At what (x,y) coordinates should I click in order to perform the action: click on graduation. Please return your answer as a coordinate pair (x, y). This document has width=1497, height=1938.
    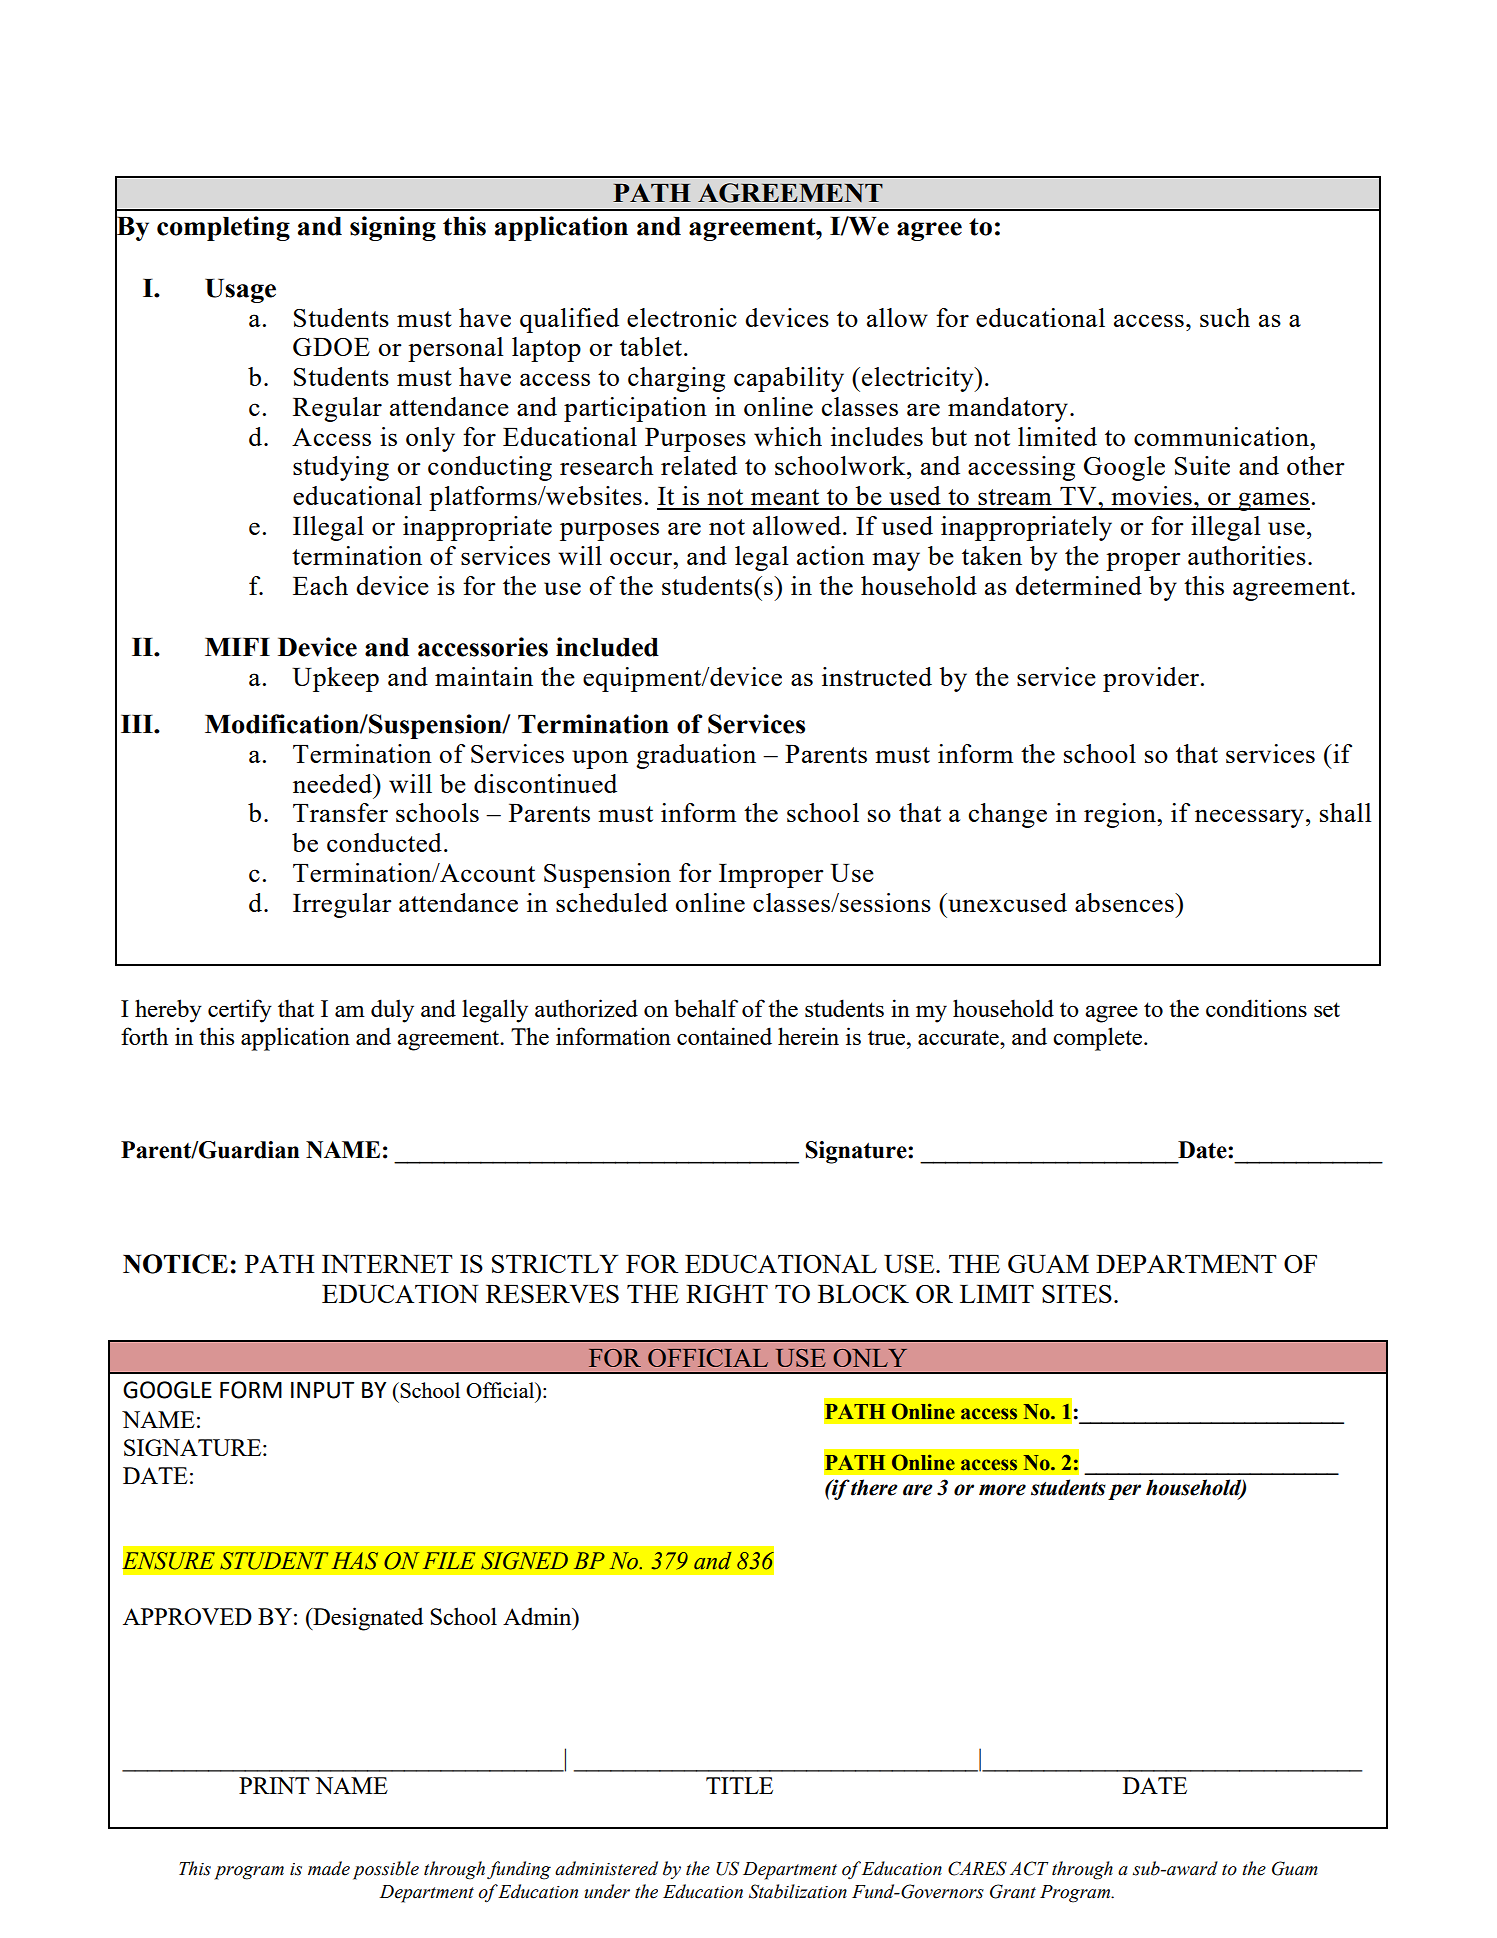
    Looking at the image, I should click on (696, 756).
